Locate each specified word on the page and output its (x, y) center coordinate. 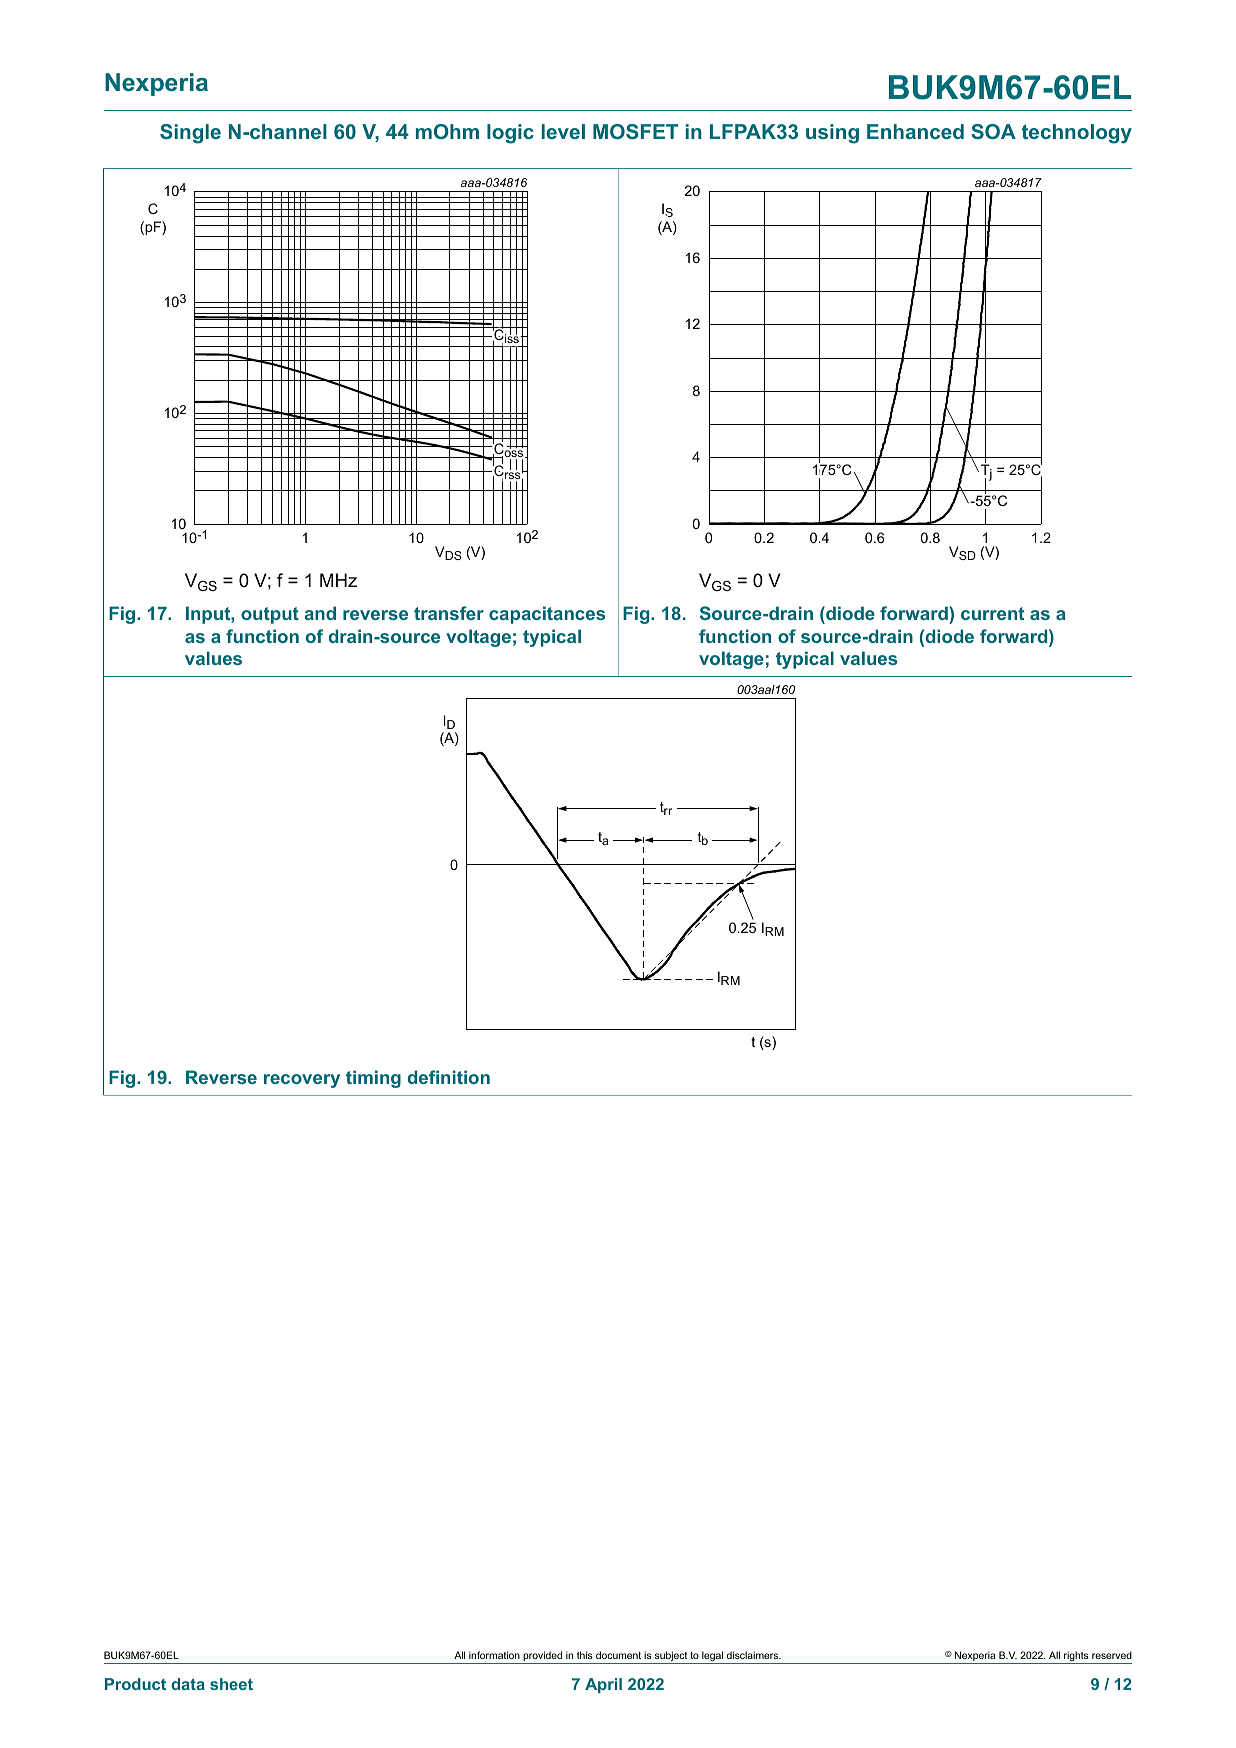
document (618, 1655)
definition (449, 1077)
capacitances (547, 615)
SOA (993, 131)
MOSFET (635, 131)
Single (190, 134)
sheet (231, 1684)
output (270, 615)
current (992, 613)
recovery (302, 1081)
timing (373, 1079)
